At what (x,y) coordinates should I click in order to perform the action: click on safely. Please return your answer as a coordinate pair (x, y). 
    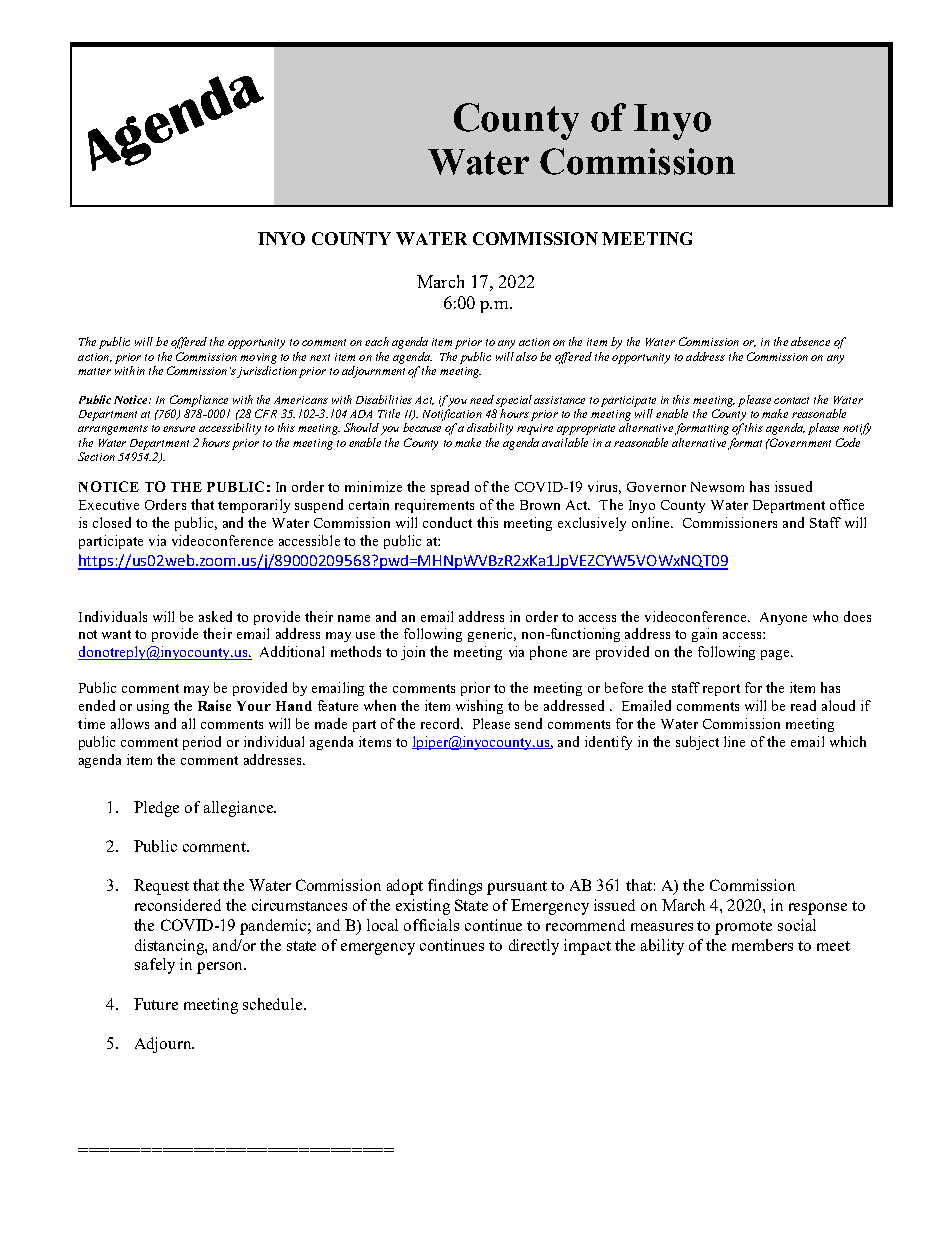
    Looking at the image, I should click on (155, 966).
